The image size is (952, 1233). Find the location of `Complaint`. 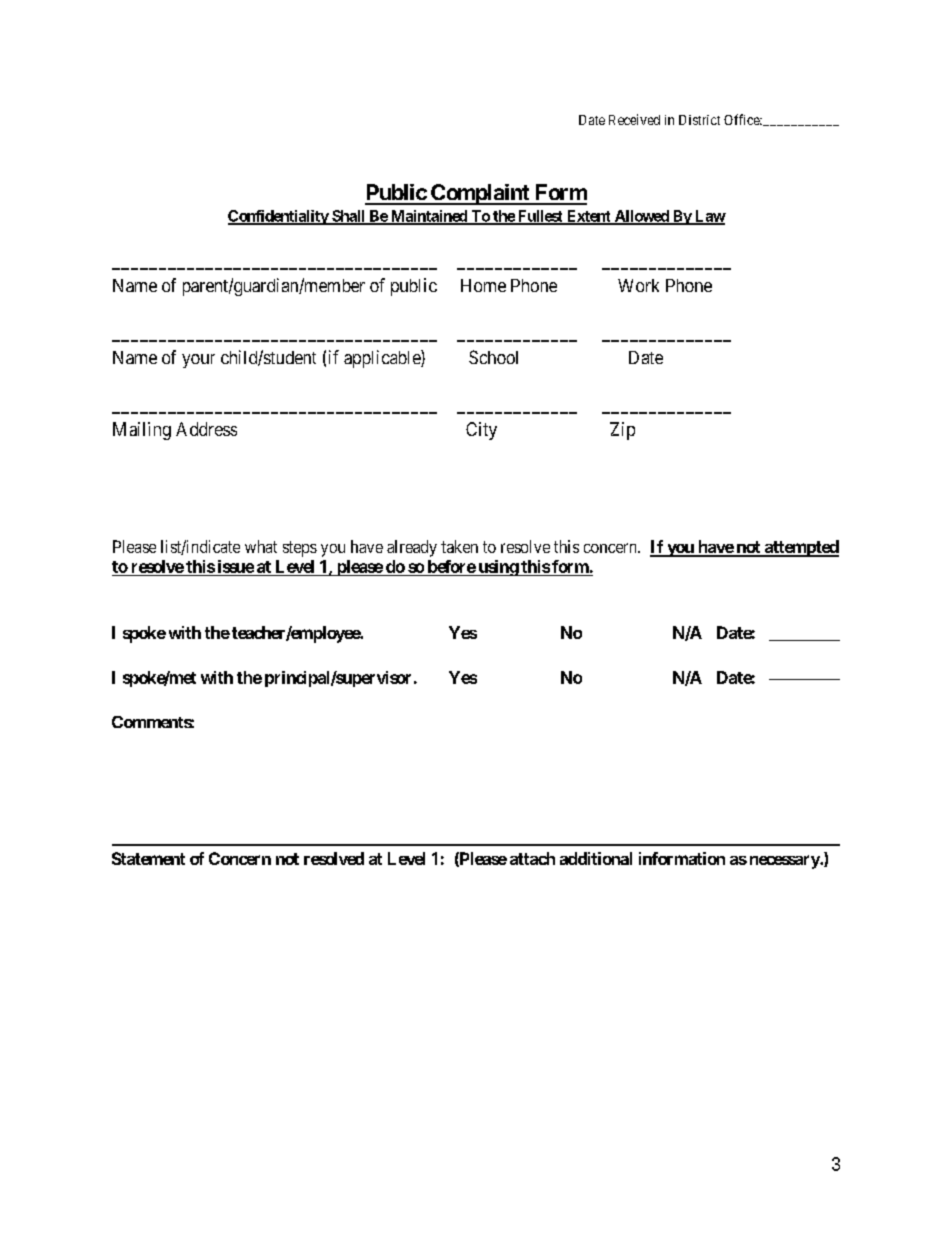

Complaint is located at coordinates (480, 194).
